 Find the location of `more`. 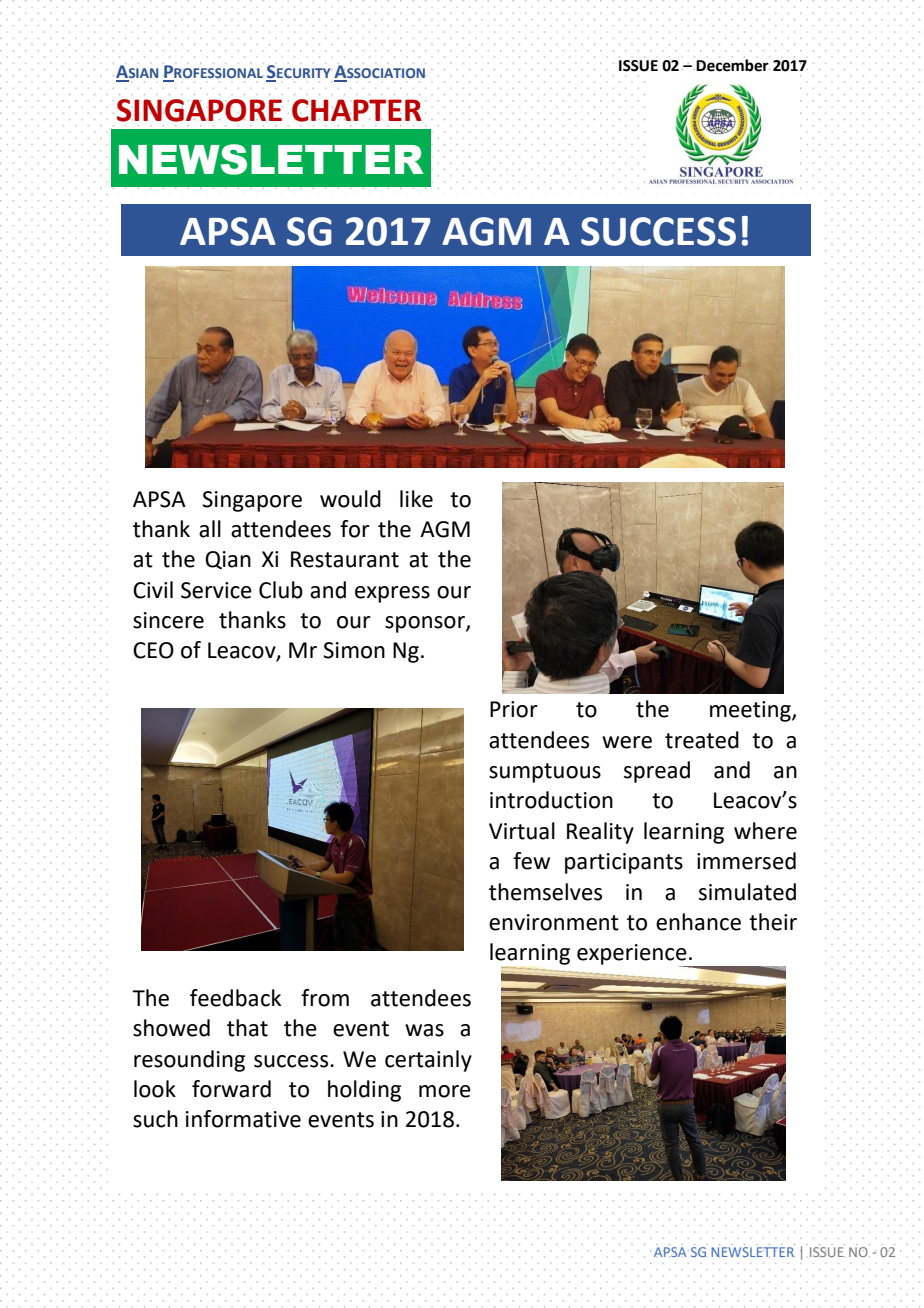

more is located at coordinates (445, 1091).
